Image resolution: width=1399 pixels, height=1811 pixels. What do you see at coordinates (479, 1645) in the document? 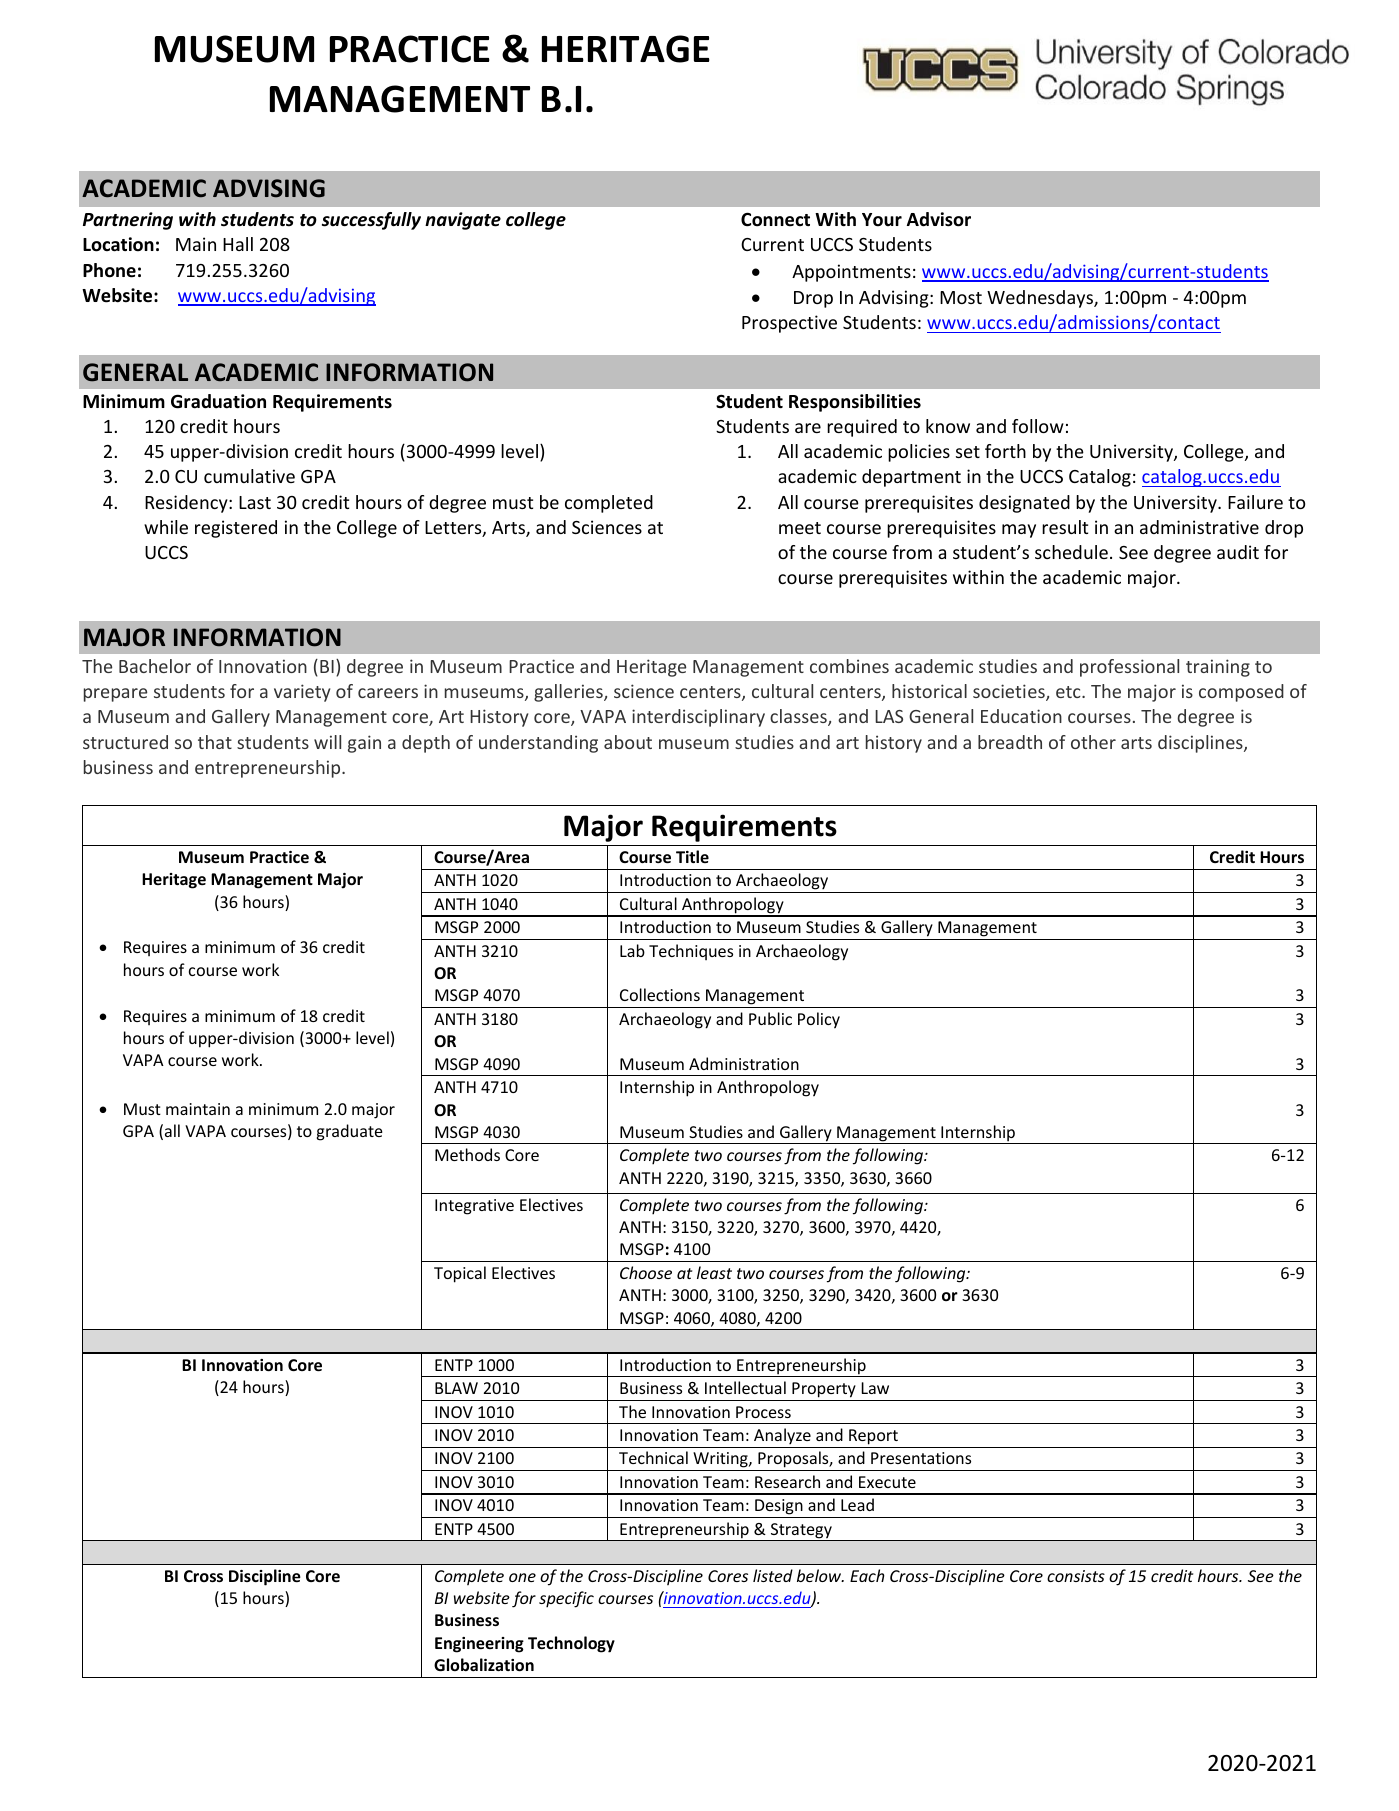
I see `Engineering` at bounding box center [479, 1645].
